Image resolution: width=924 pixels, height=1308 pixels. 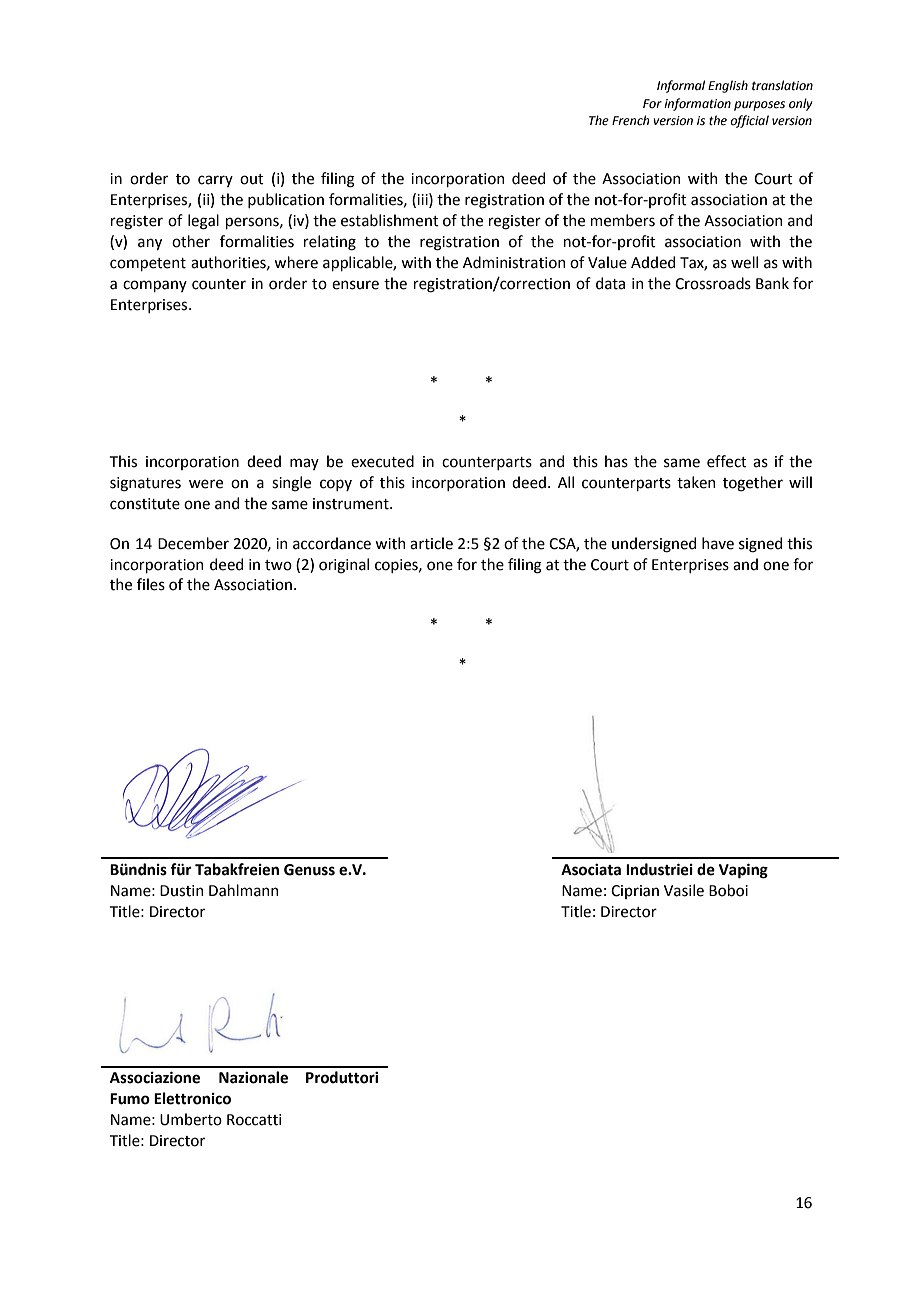 What do you see at coordinates (749, 121) in the screenshot?
I see `official` at bounding box center [749, 121].
